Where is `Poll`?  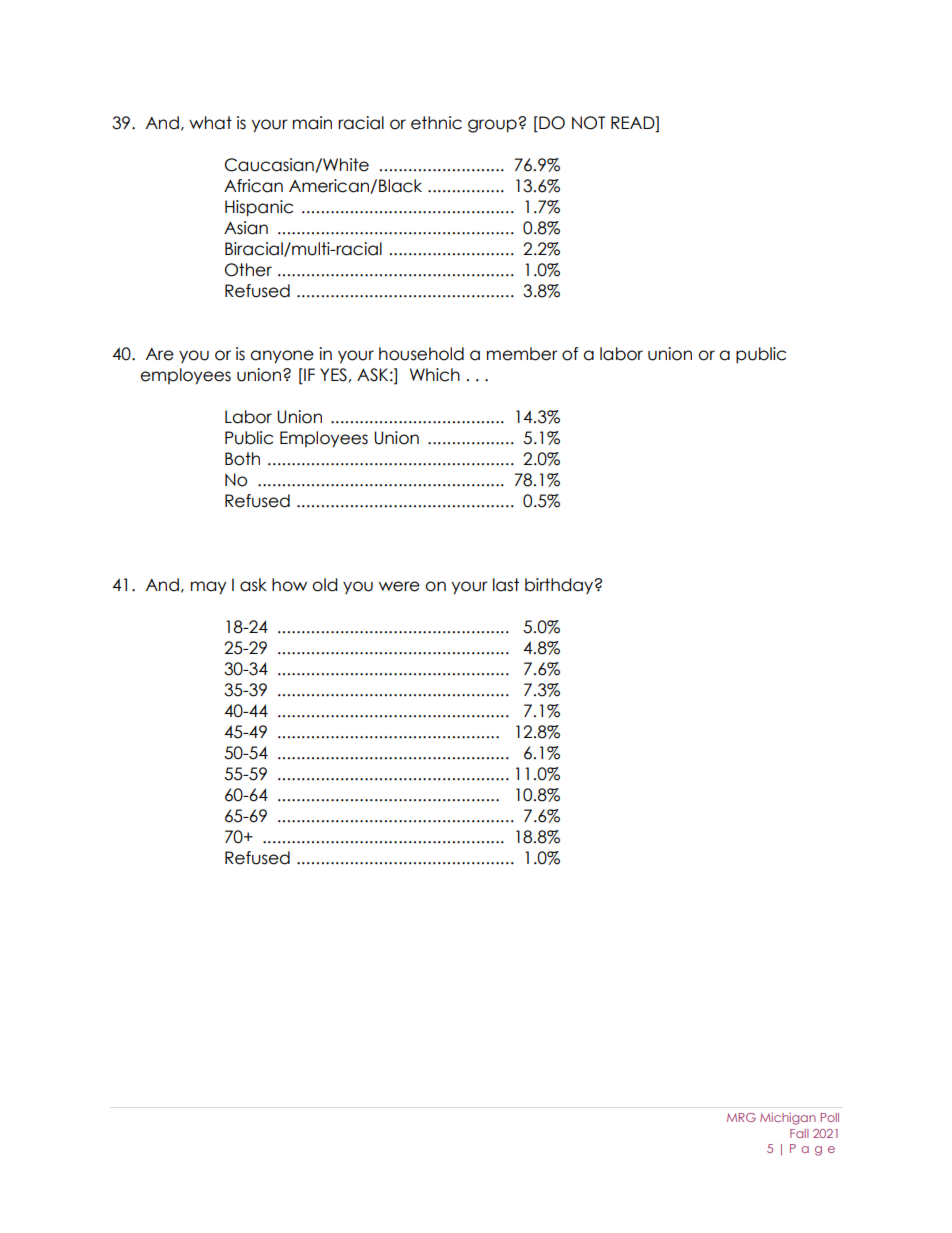
Poll is located at coordinates (829, 1117).
